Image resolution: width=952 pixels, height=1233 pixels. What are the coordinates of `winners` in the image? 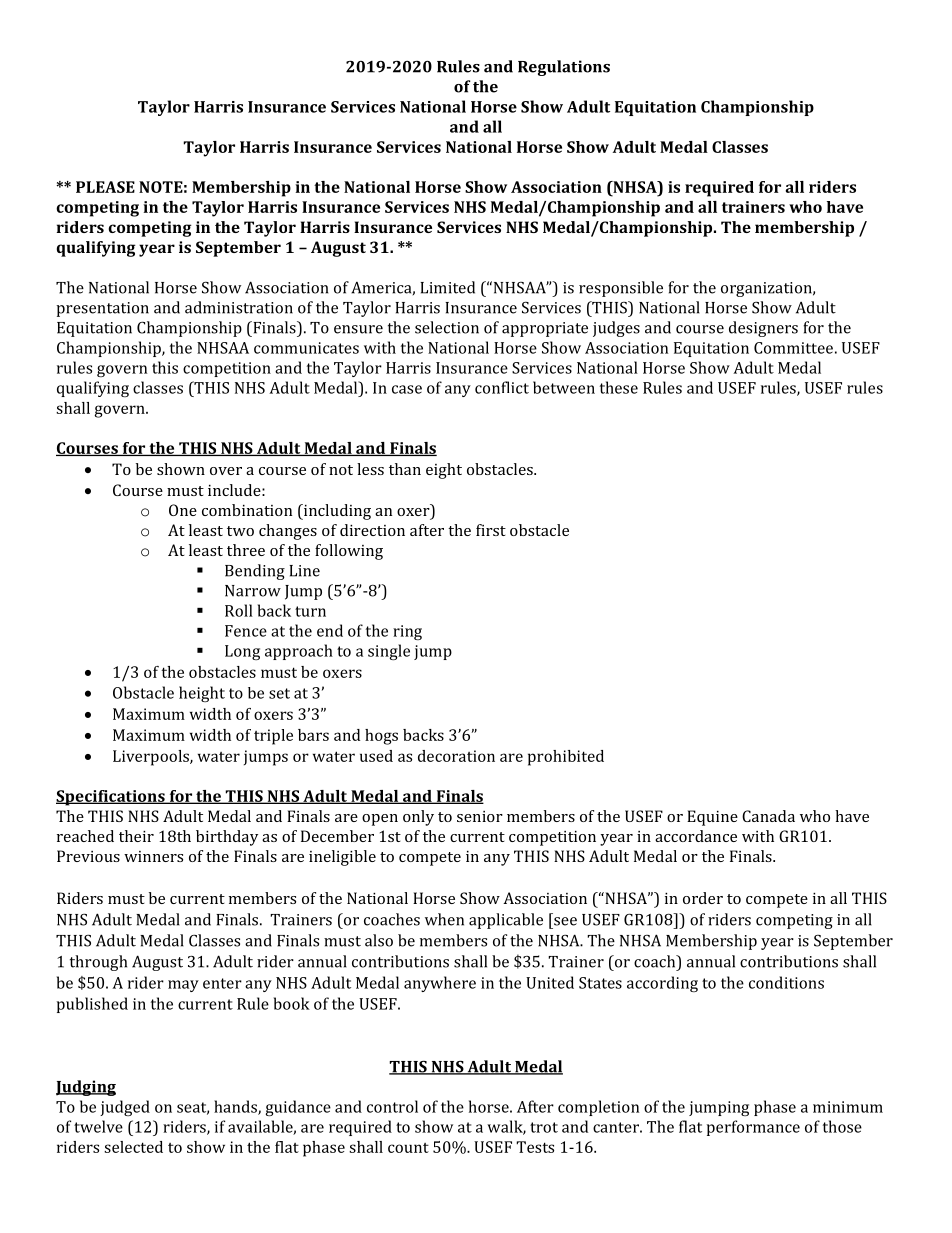 It's located at (153, 856).
